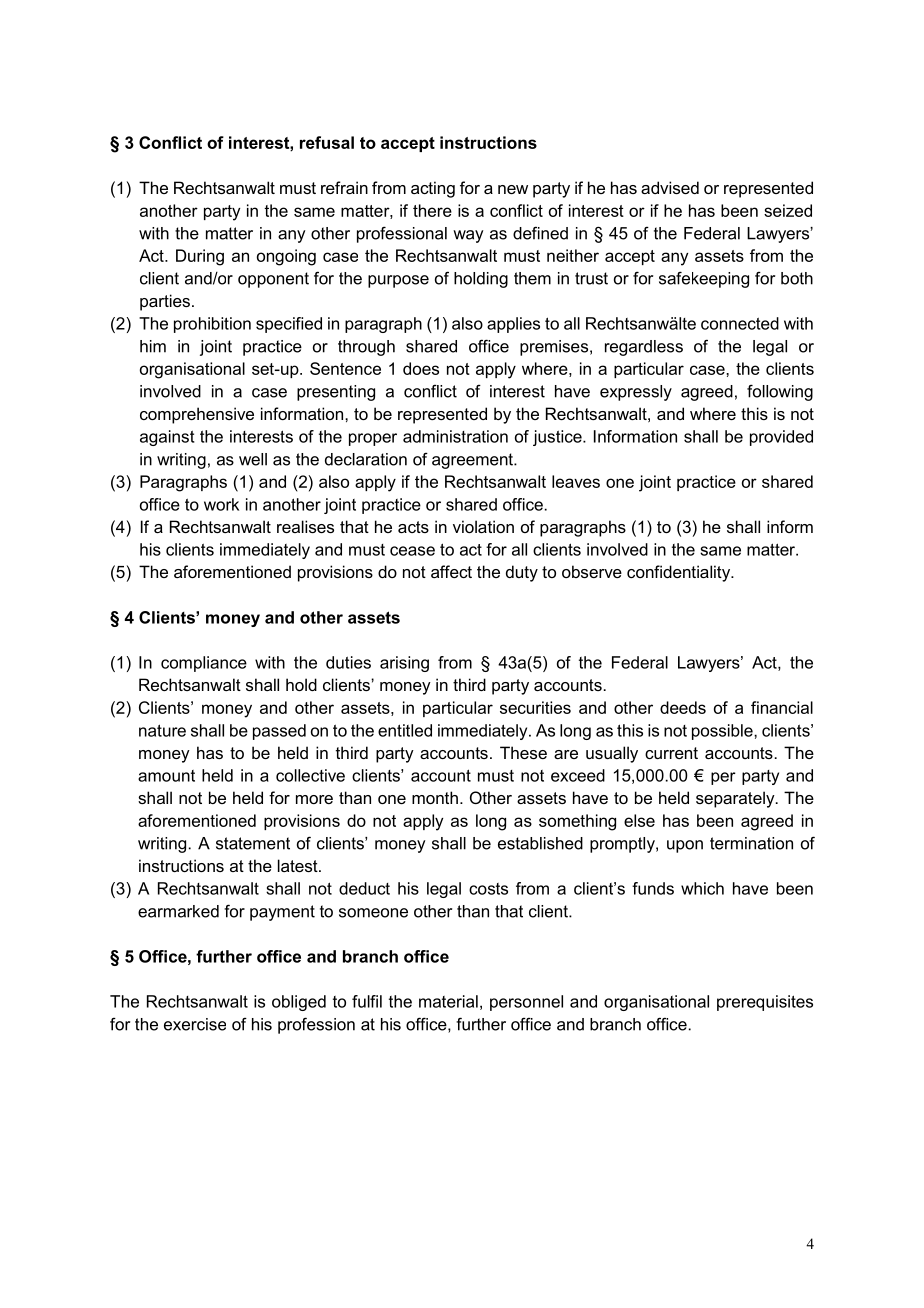  What do you see at coordinates (195, 1024) in the document?
I see `exercise` at bounding box center [195, 1024].
